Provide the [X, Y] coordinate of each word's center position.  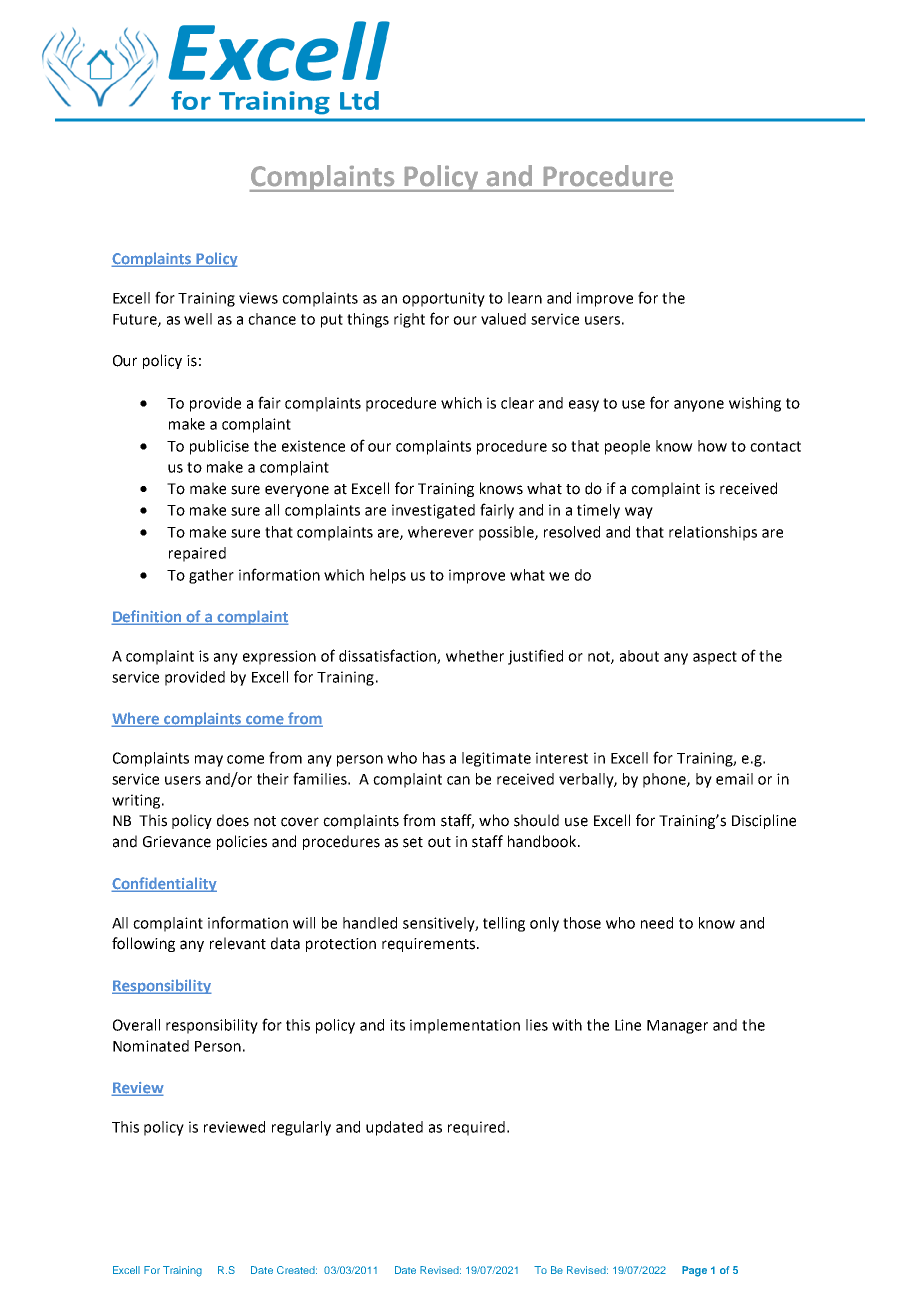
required [476, 1128]
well [198, 319]
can [458, 780]
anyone [699, 406]
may [209, 761]
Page [694, 1271]
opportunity [443, 299]
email [734, 779]
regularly [301, 1128]
